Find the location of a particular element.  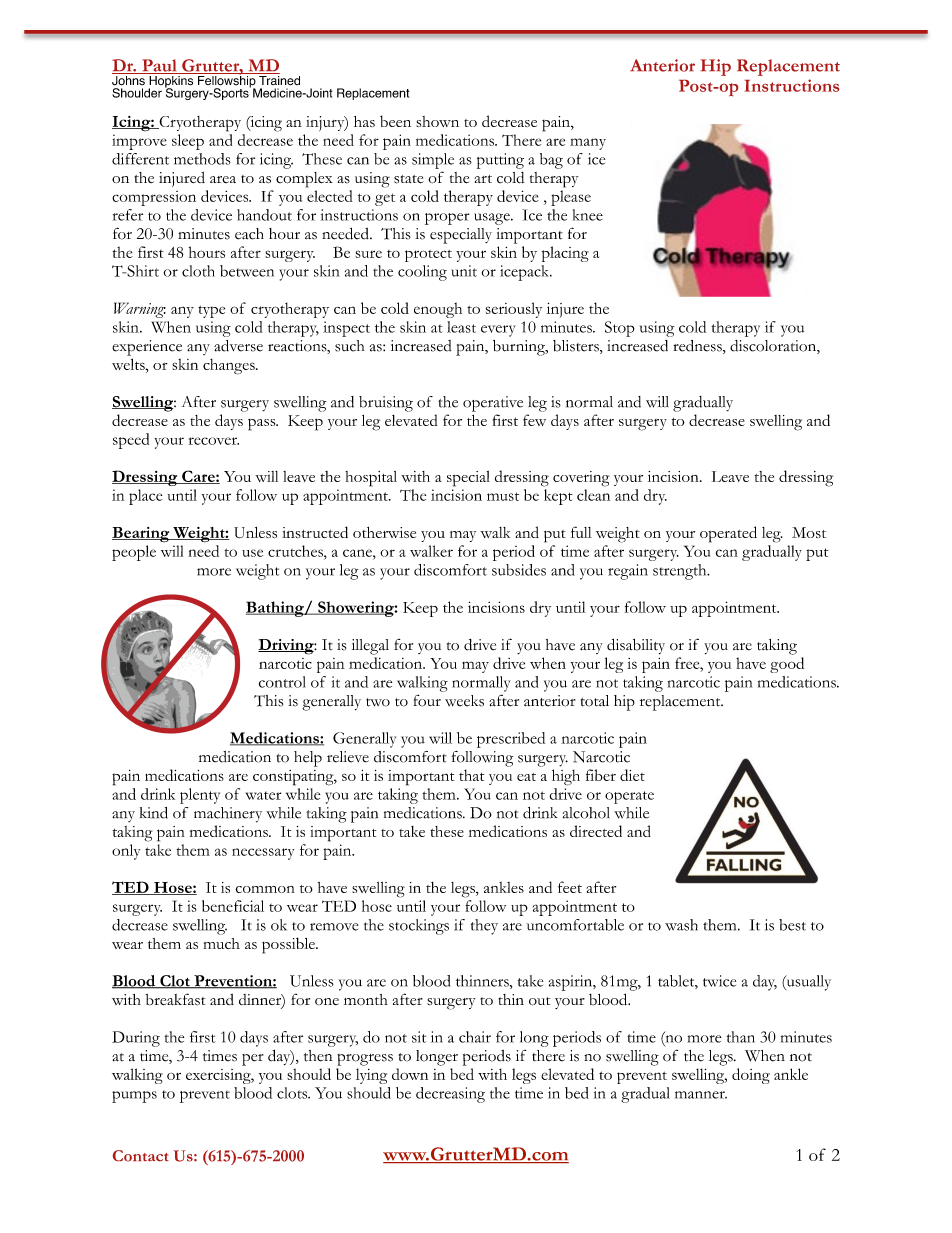

sleep is located at coordinates (188, 142).
